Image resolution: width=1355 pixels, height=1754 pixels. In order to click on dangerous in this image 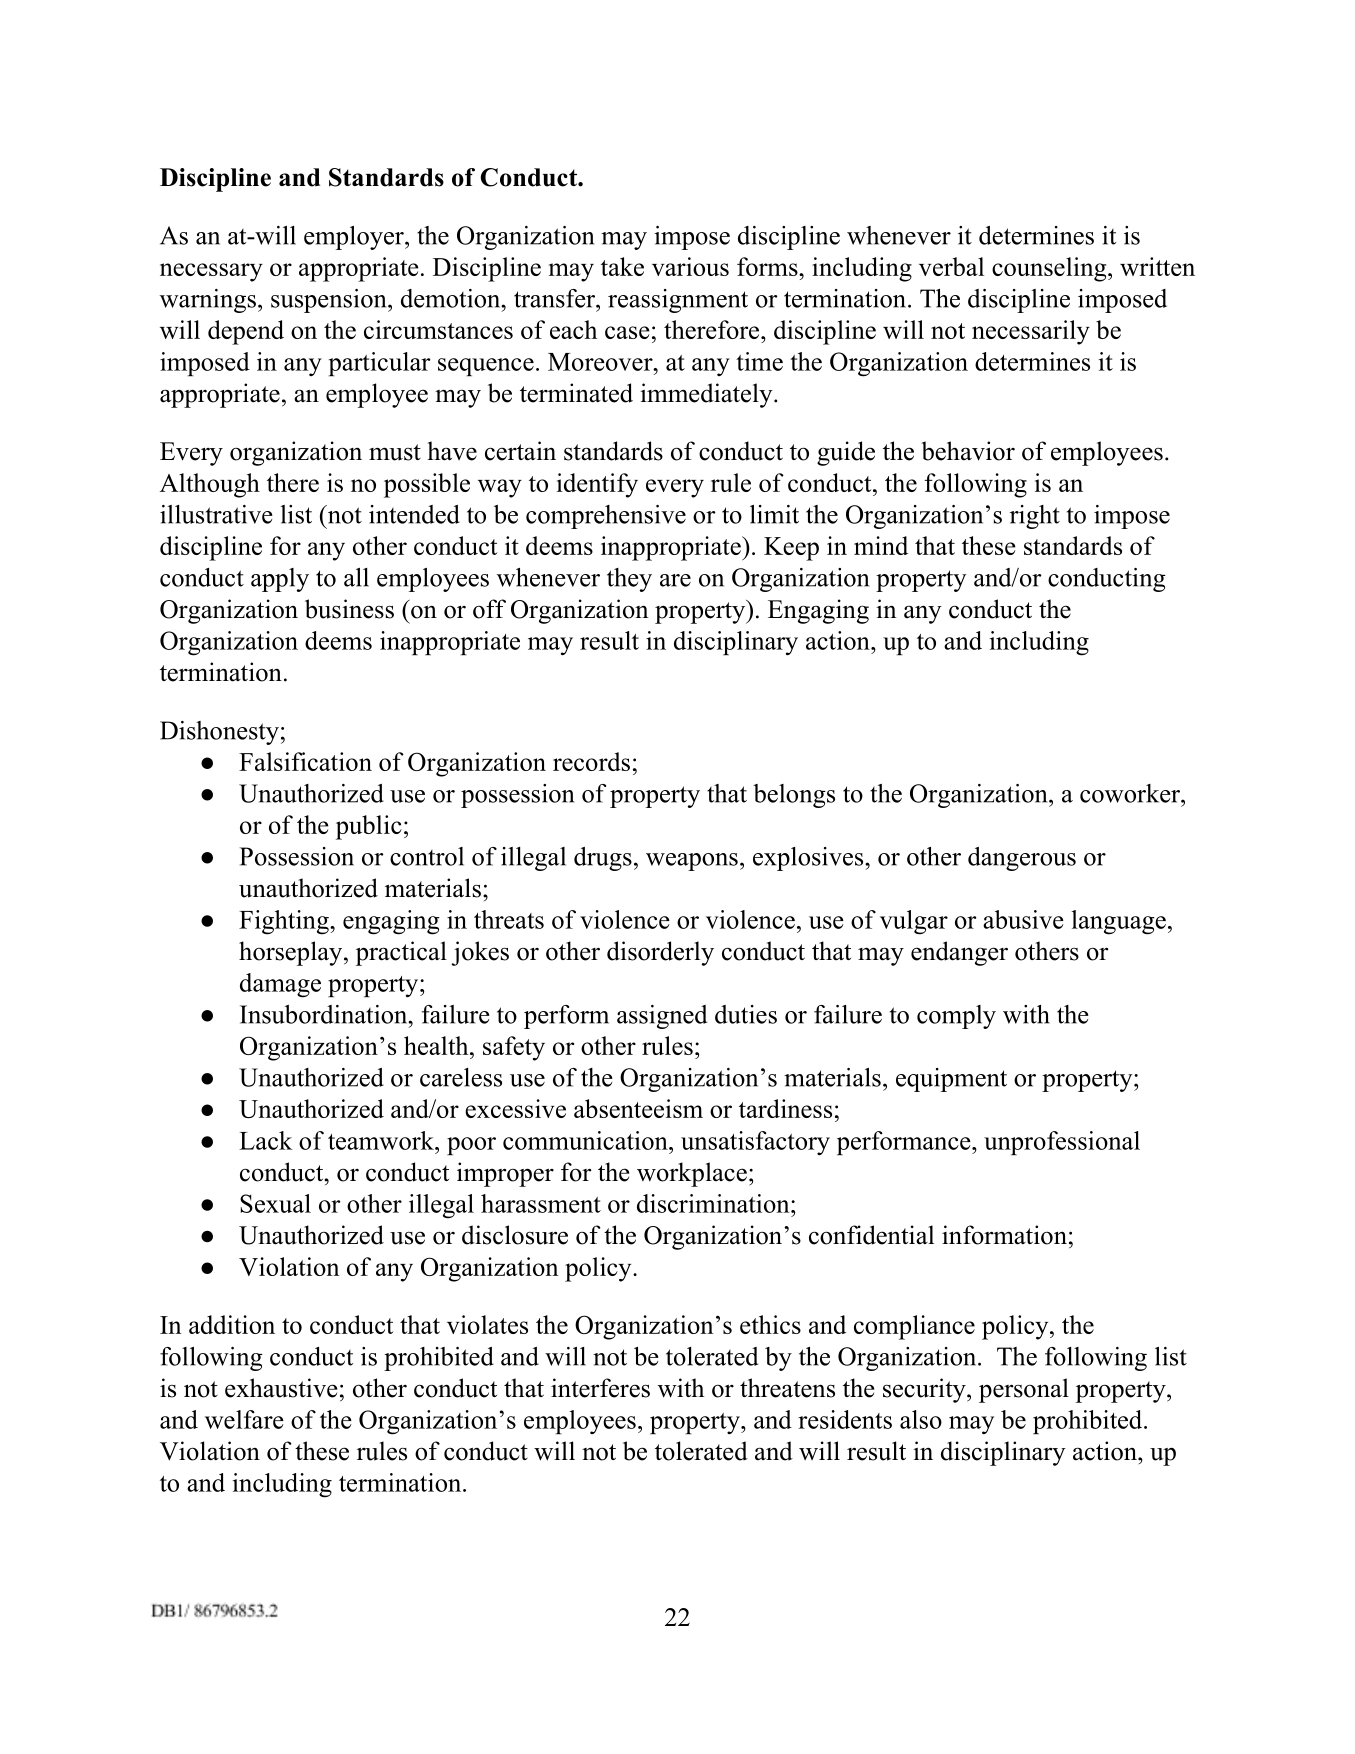, I will do `click(1022, 859)`.
